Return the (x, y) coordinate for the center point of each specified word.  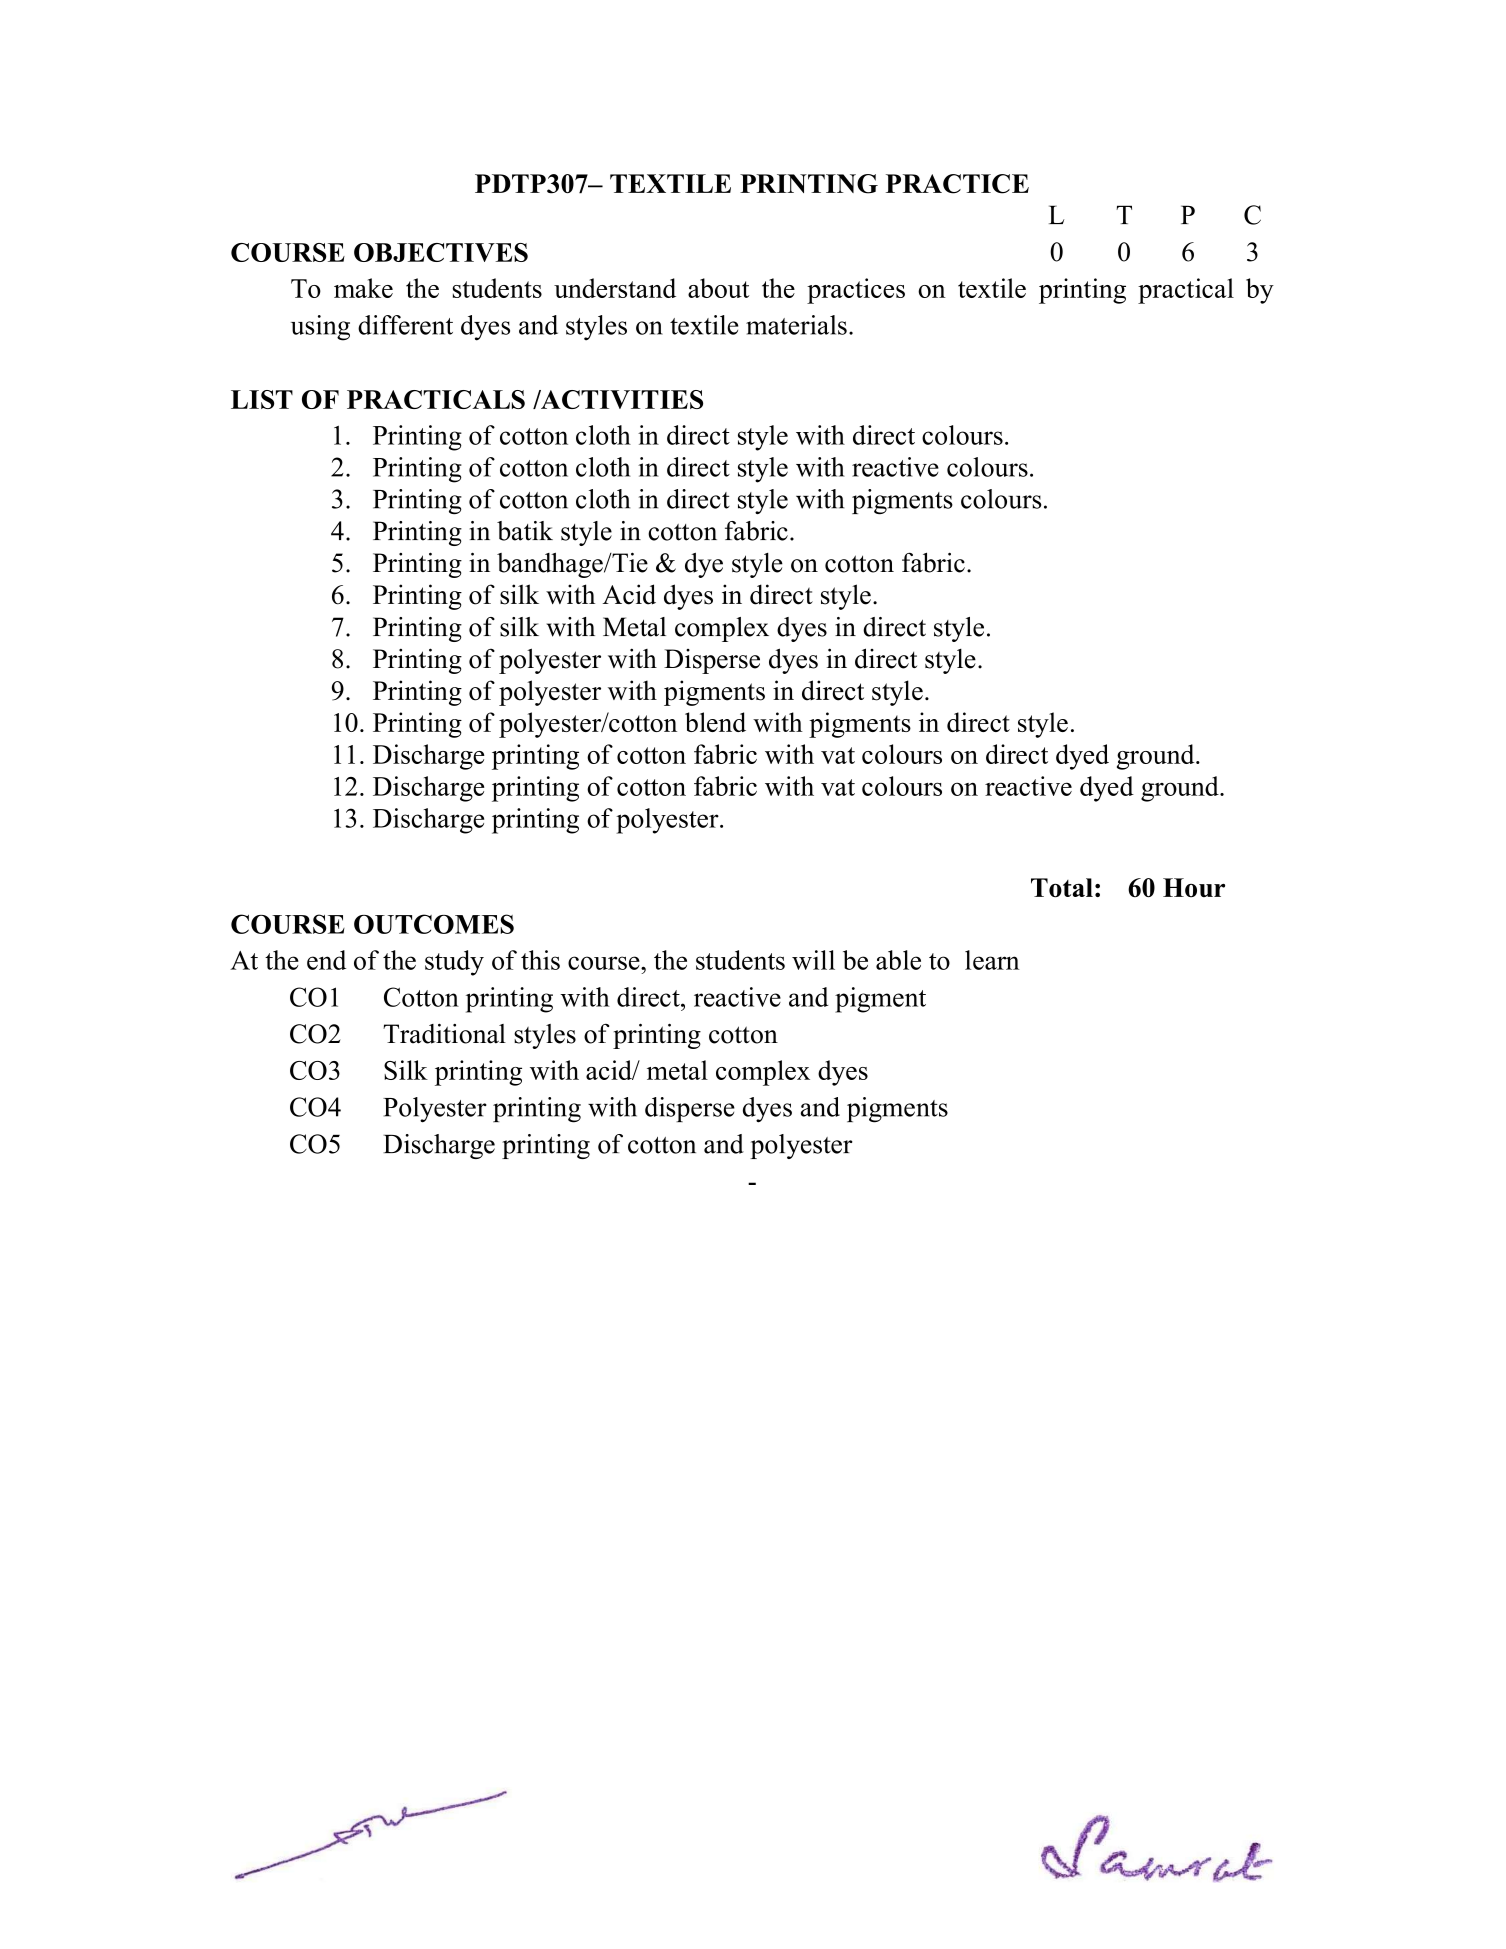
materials (796, 325)
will (813, 960)
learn (992, 960)
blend (715, 722)
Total (1062, 888)
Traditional (444, 1033)
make (363, 288)
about (718, 288)
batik (525, 531)
